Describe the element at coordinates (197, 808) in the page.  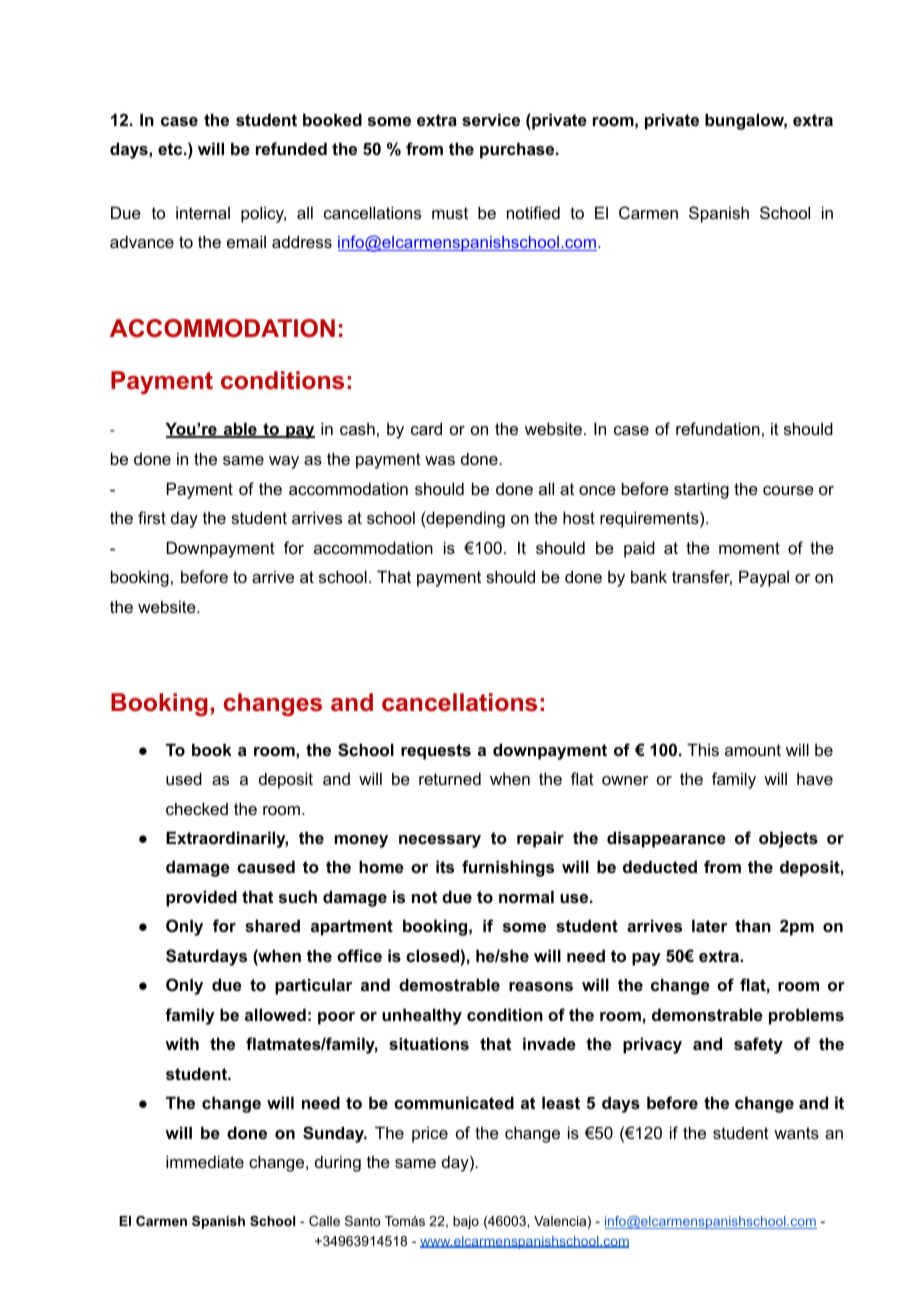
I see `checked` at that location.
